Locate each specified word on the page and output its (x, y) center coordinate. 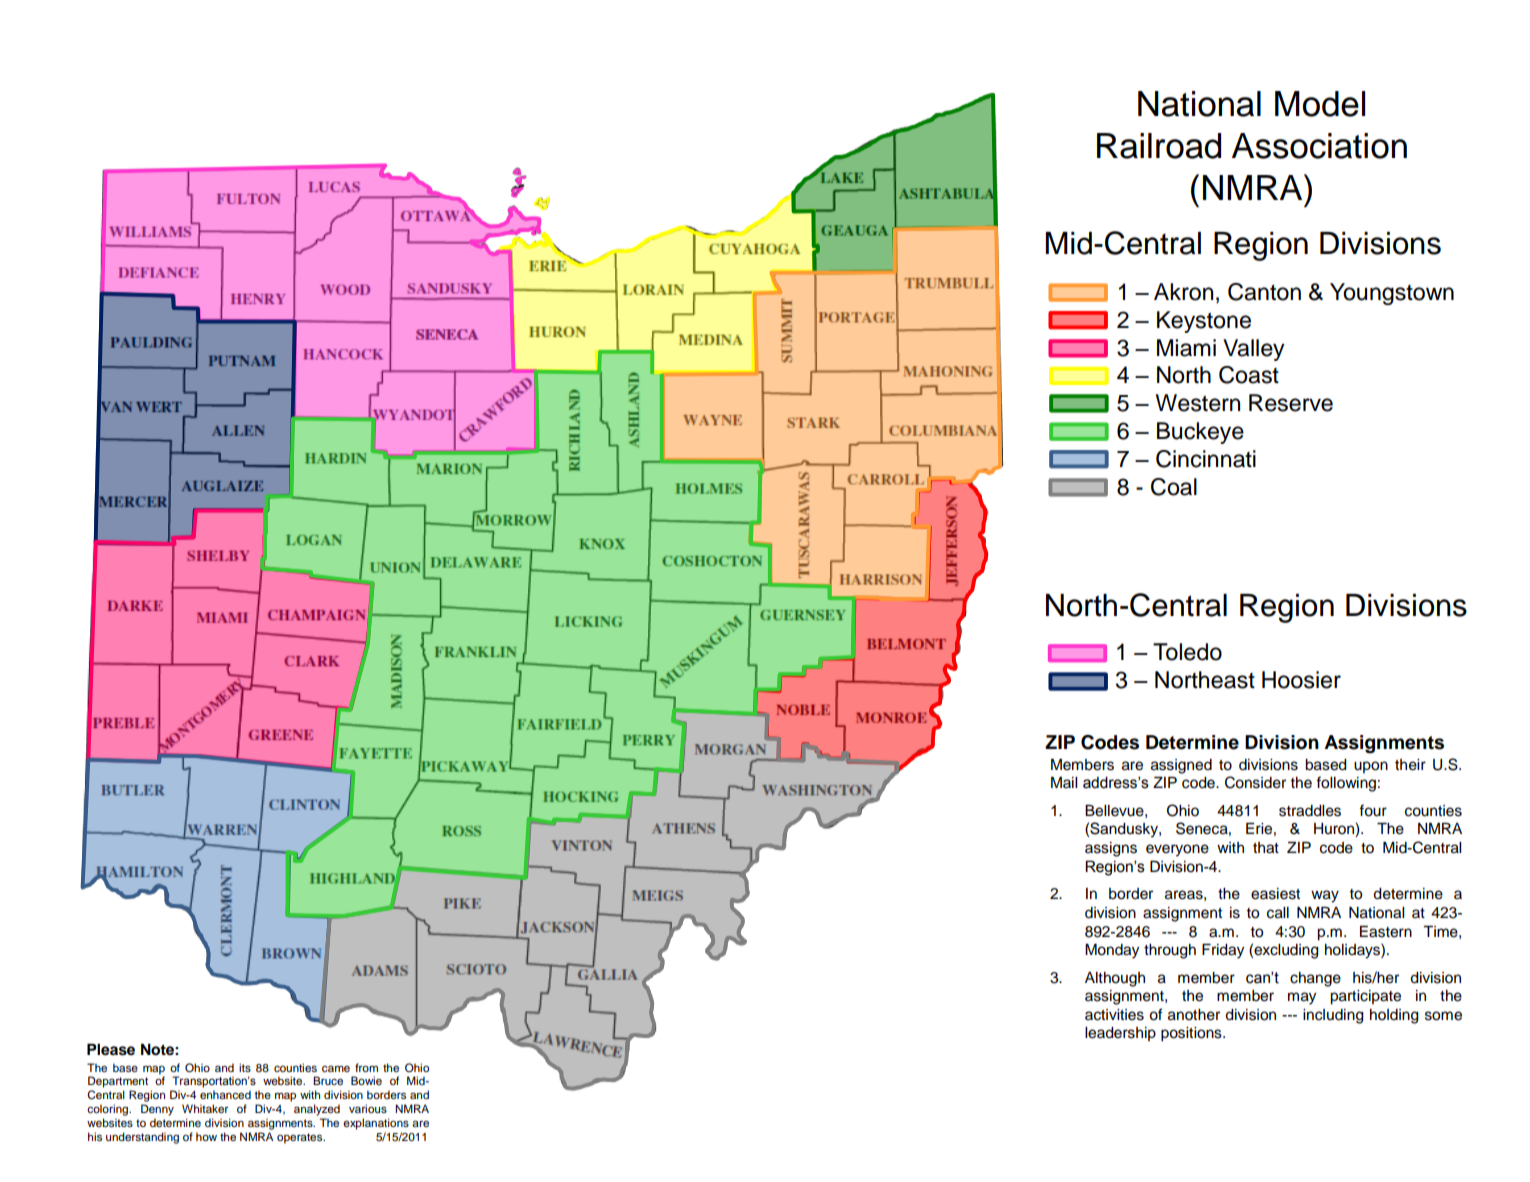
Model (1320, 104)
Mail (1064, 782)
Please (111, 1049)
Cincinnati (1206, 459)
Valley (1254, 350)
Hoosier (1301, 680)
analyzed (317, 1110)
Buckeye (1200, 433)
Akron (1183, 292)
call (1278, 913)
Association (1319, 146)
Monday (1112, 951)
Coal (1174, 487)
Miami (1186, 348)
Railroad (1159, 146)
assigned (1181, 766)
